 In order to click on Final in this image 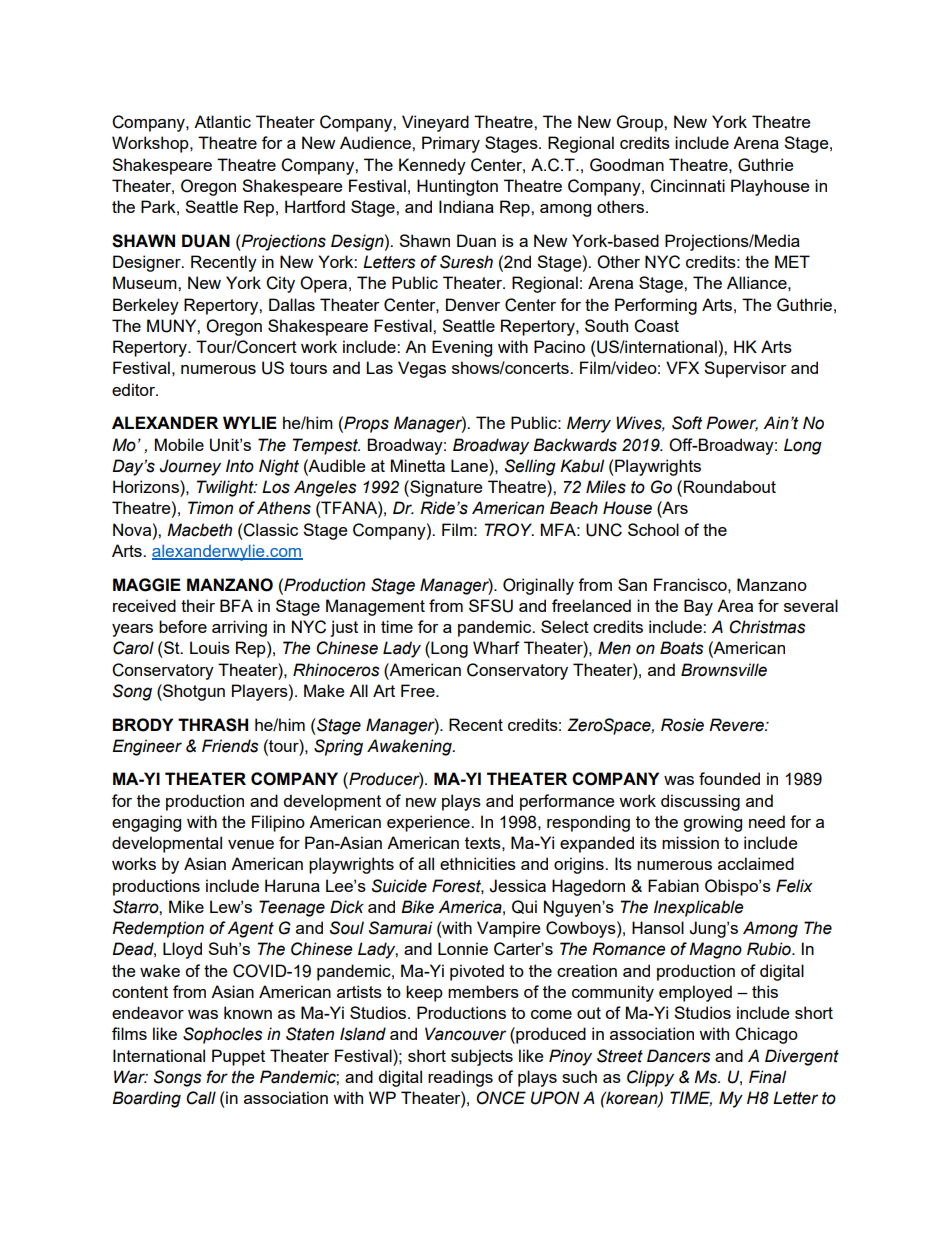, I will do `click(767, 1077)`.
